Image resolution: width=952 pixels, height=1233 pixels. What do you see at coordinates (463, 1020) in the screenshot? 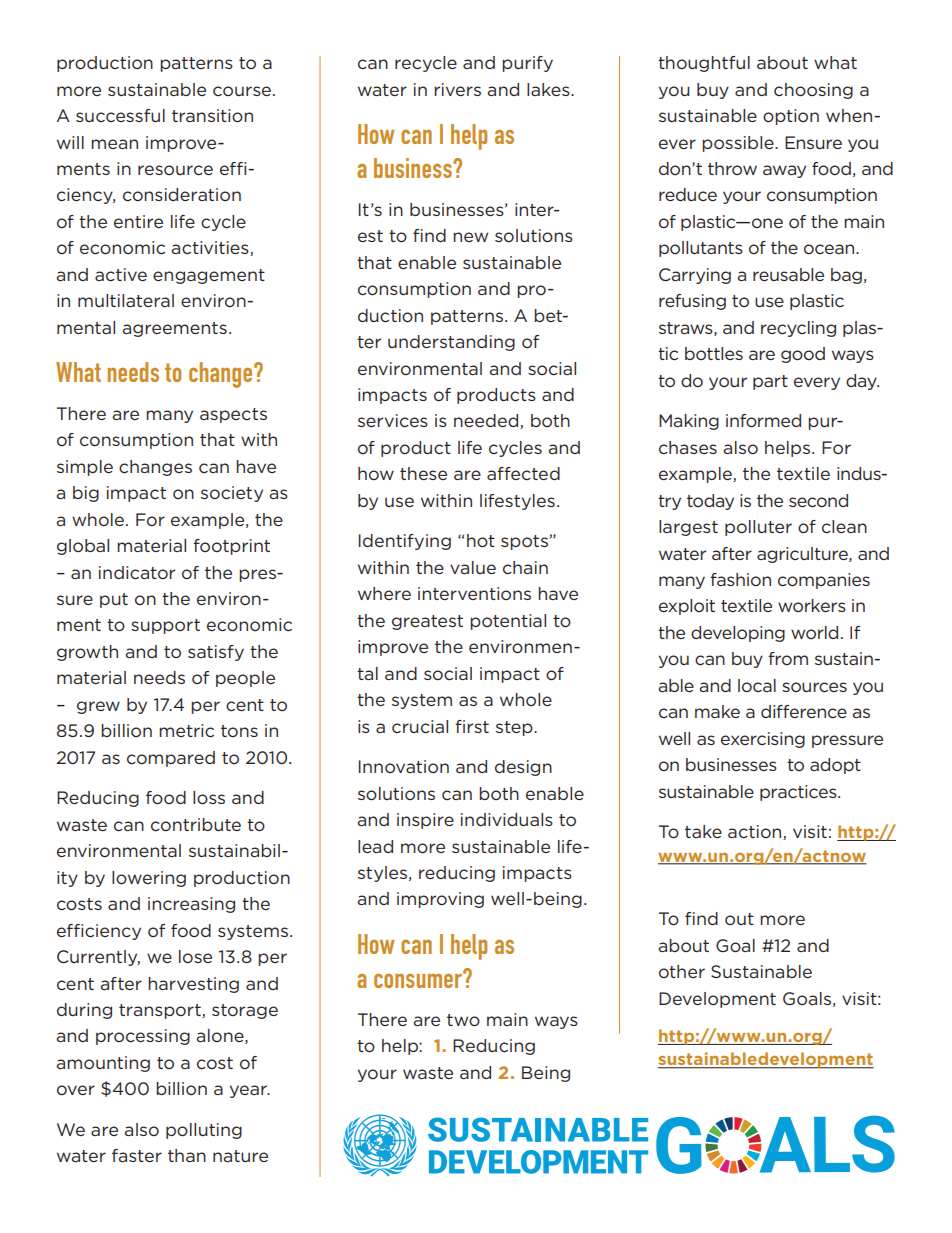
I see `two` at bounding box center [463, 1020].
